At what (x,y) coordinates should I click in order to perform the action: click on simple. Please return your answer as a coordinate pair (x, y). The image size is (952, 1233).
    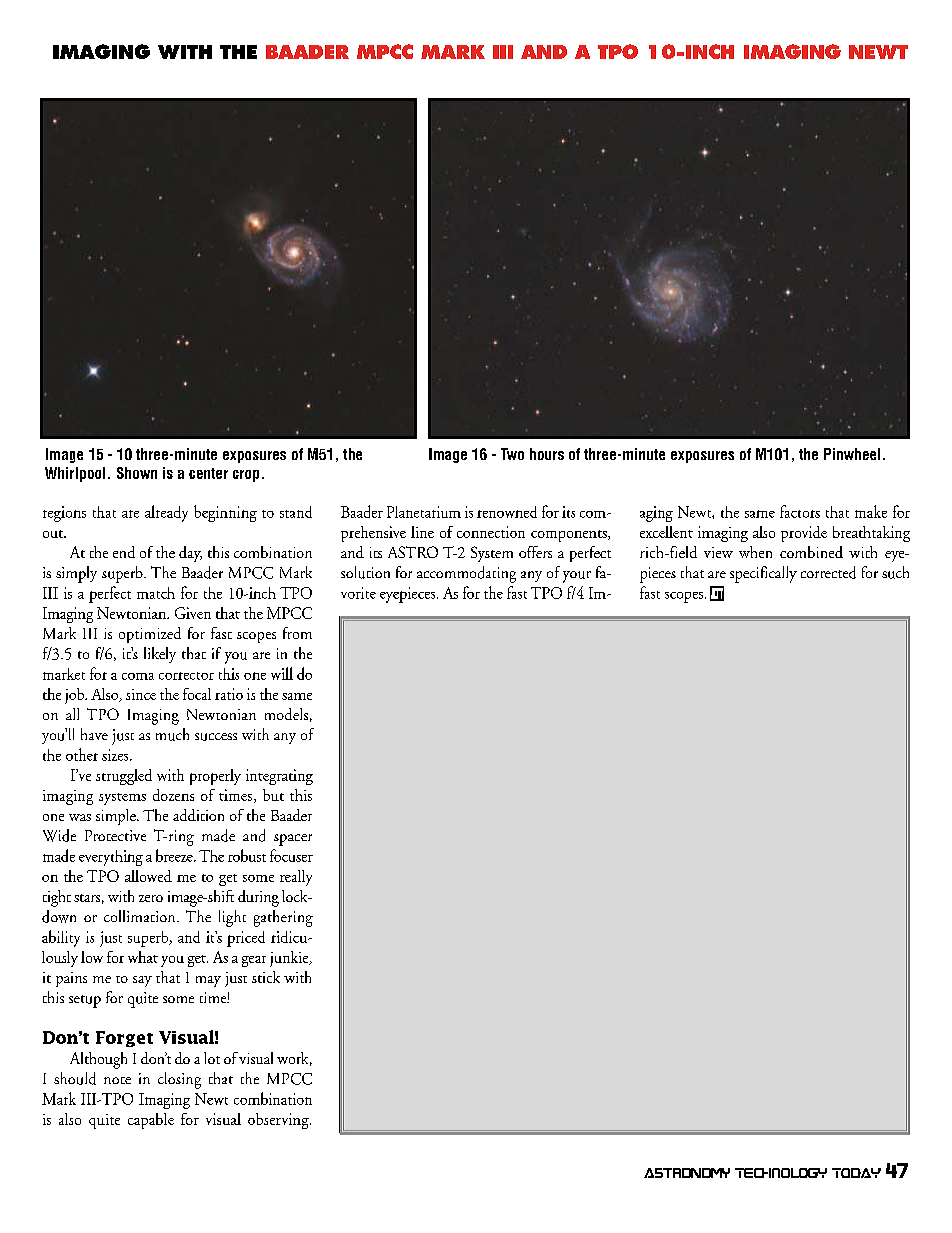
    Looking at the image, I should click on (117, 817).
